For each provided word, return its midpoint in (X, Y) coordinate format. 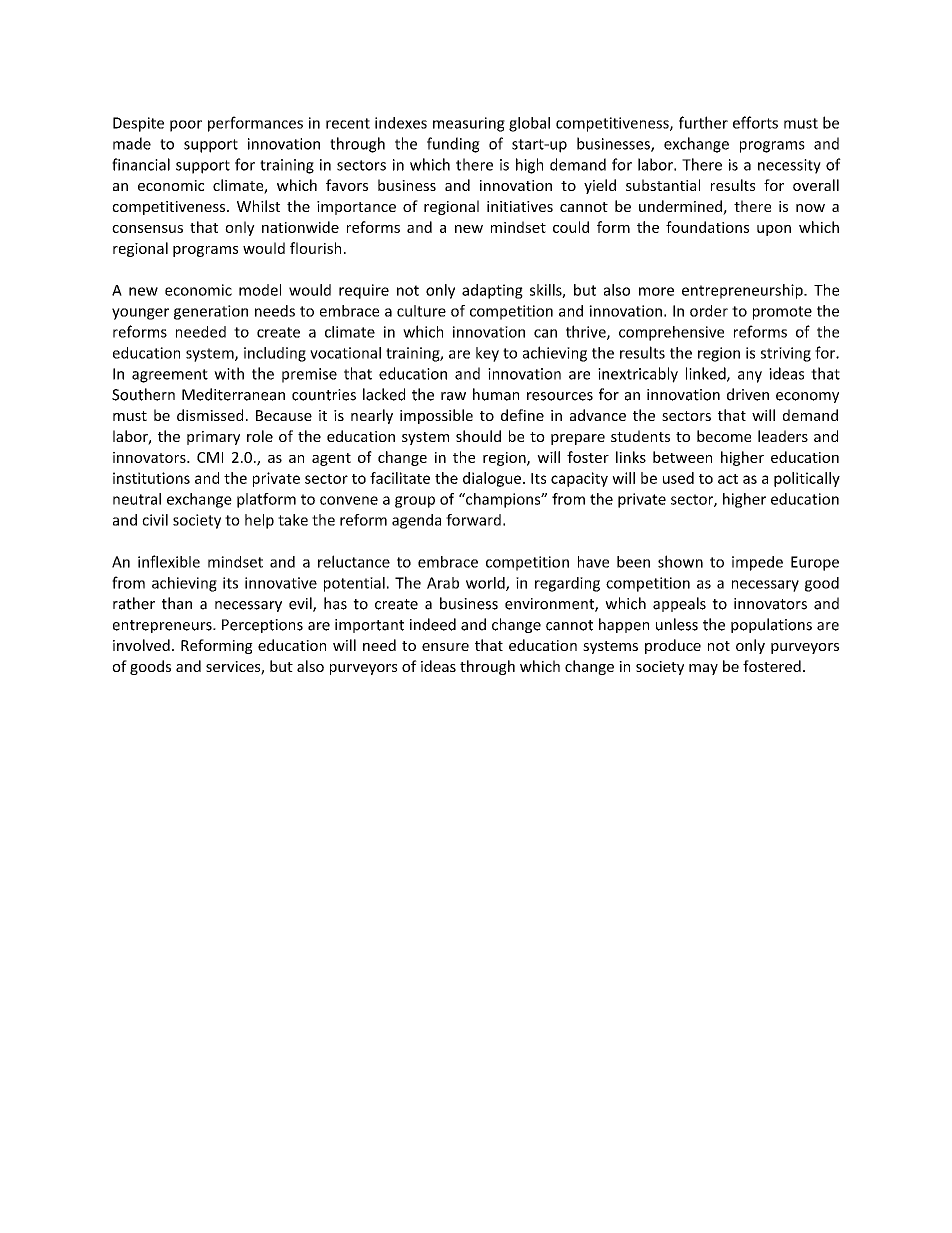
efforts (755, 122)
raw (453, 396)
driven (748, 394)
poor (186, 126)
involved (141, 645)
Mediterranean (233, 394)
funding (453, 145)
